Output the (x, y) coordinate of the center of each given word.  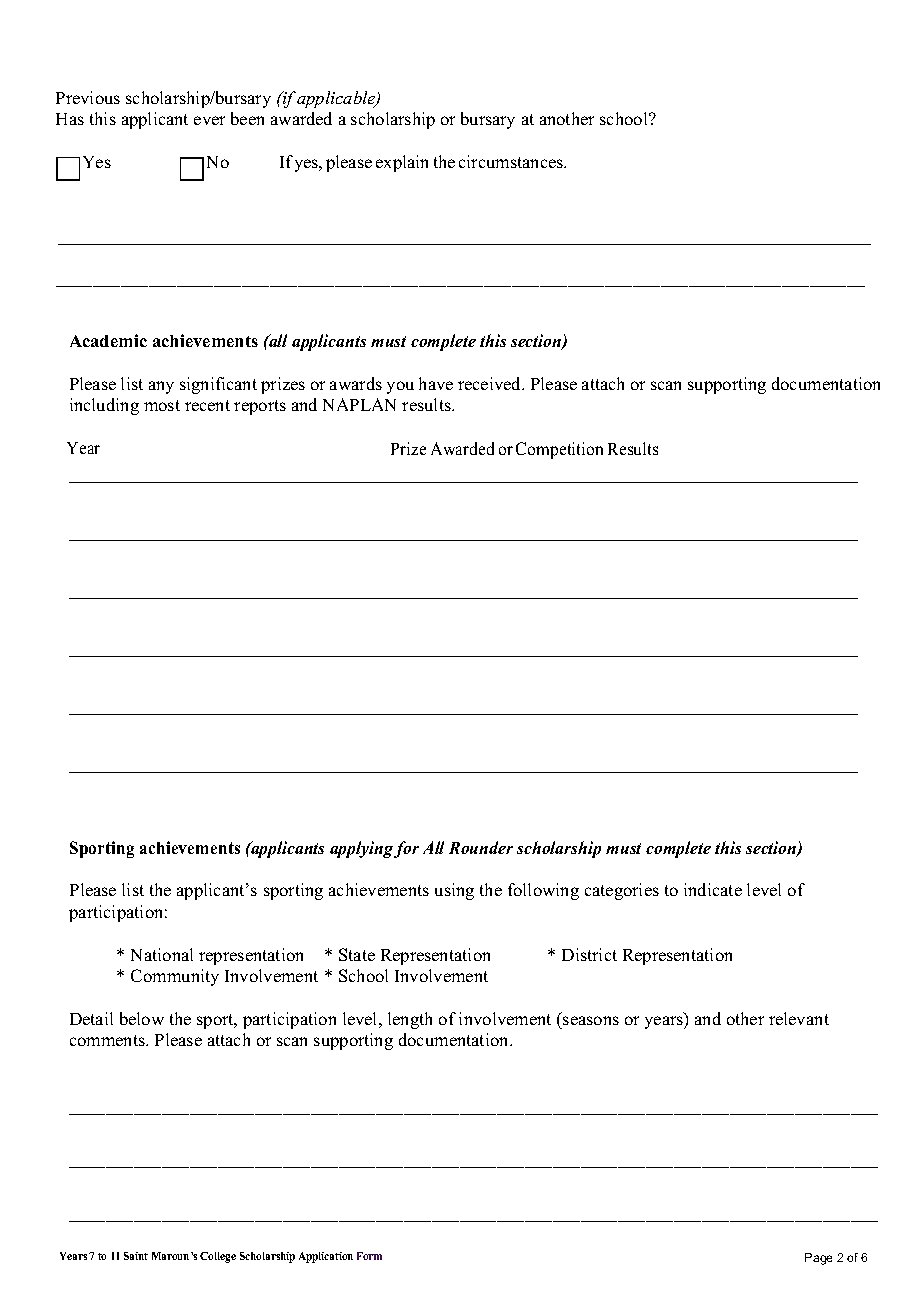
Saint (136, 1256)
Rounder (481, 847)
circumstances (512, 161)
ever (209, 120)
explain (402, 163)
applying (361, 849)
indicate (713, 889)
